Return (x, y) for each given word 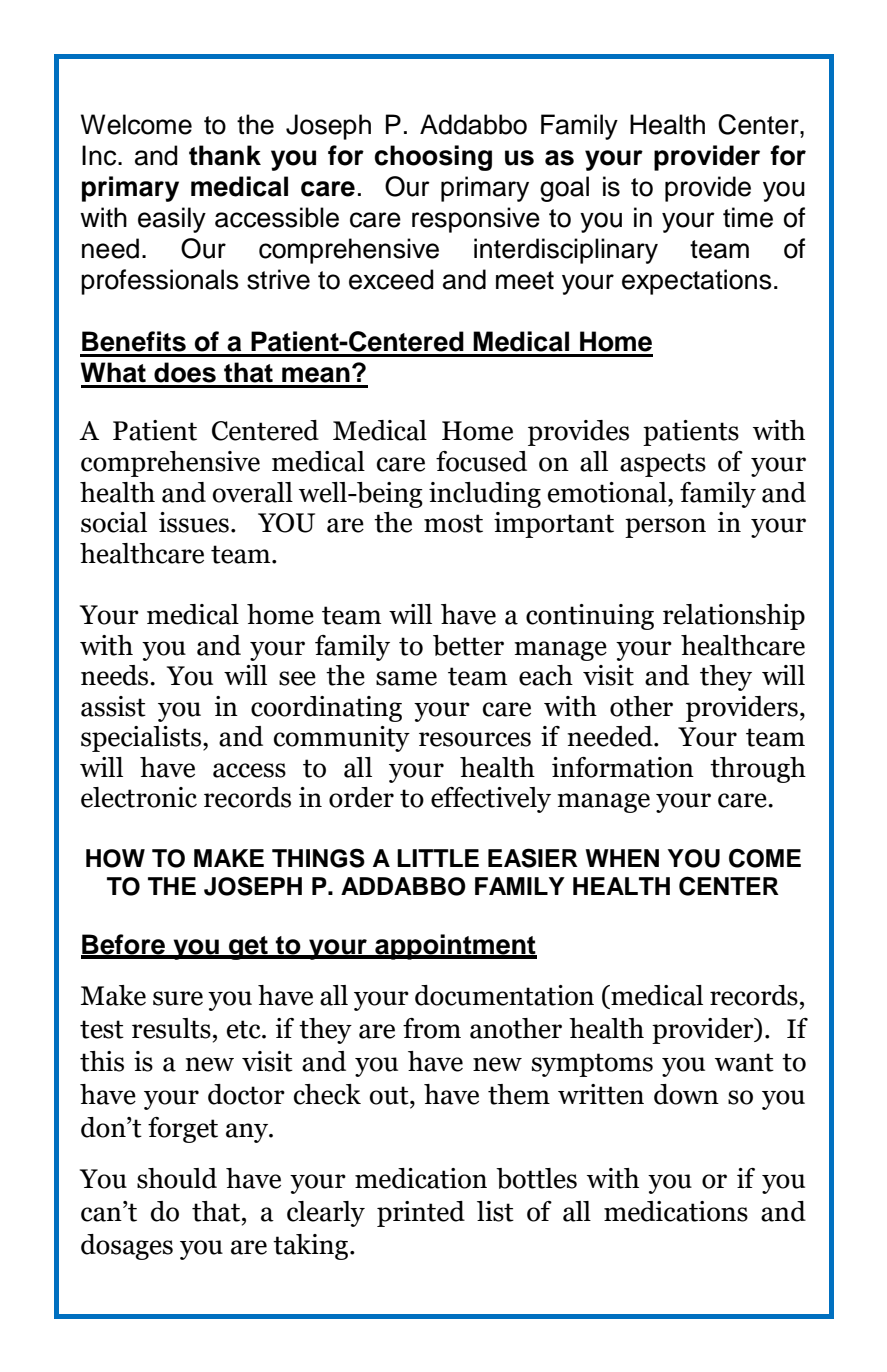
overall (252, 492)
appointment (455, 947)
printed (421, 1214)
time (748, 217)
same (406, 678)
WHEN (622, 858)
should (177, 1178)
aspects (663, 465)
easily (172, 220)
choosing (433, 158)
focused (481, 461)
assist (113, 706)
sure (178, 998)
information (623, 767)
